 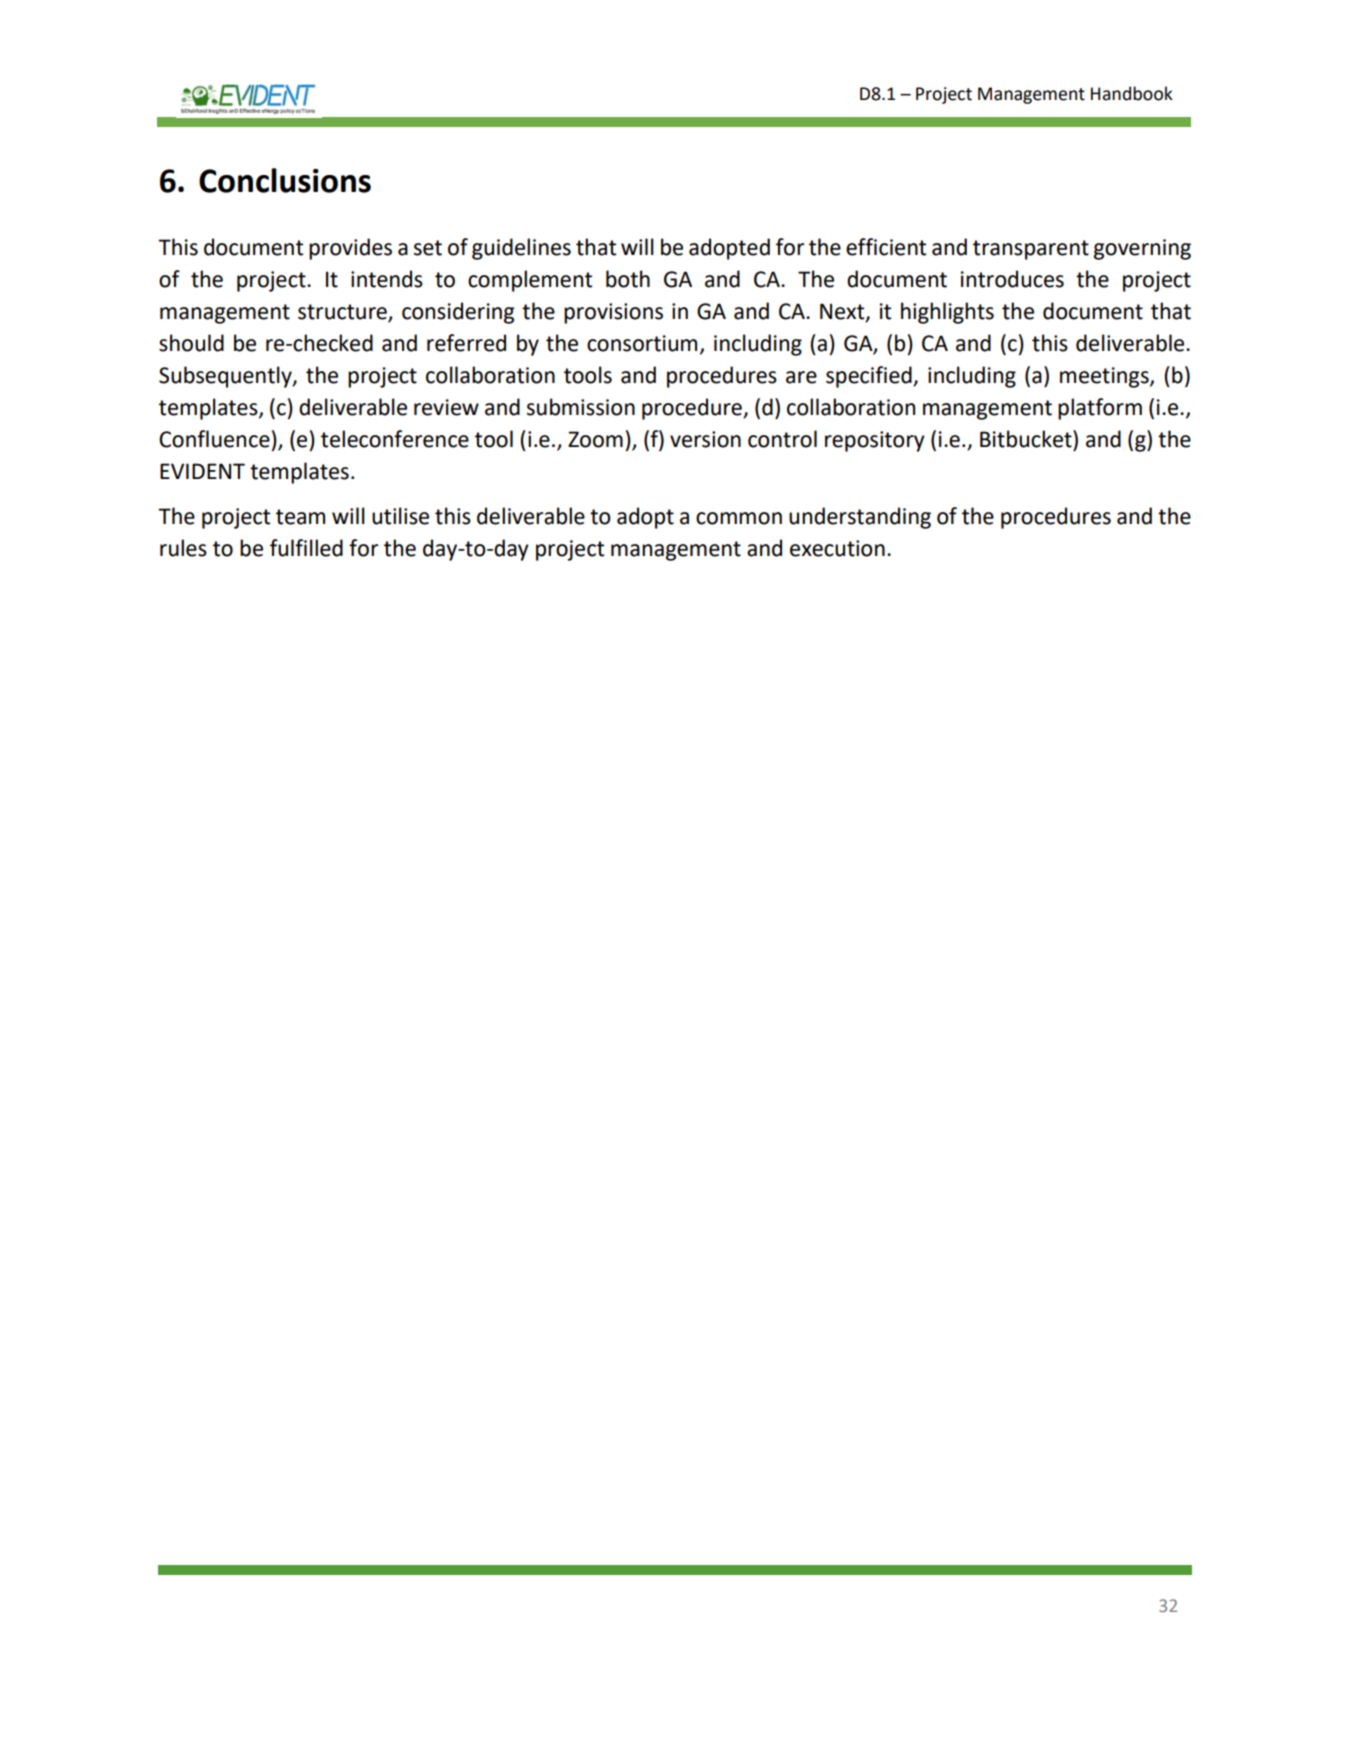 What do you see at coordinates (306, 548) in the screenshot?
I see `fulfilled` at bounding box center [306, 548].
